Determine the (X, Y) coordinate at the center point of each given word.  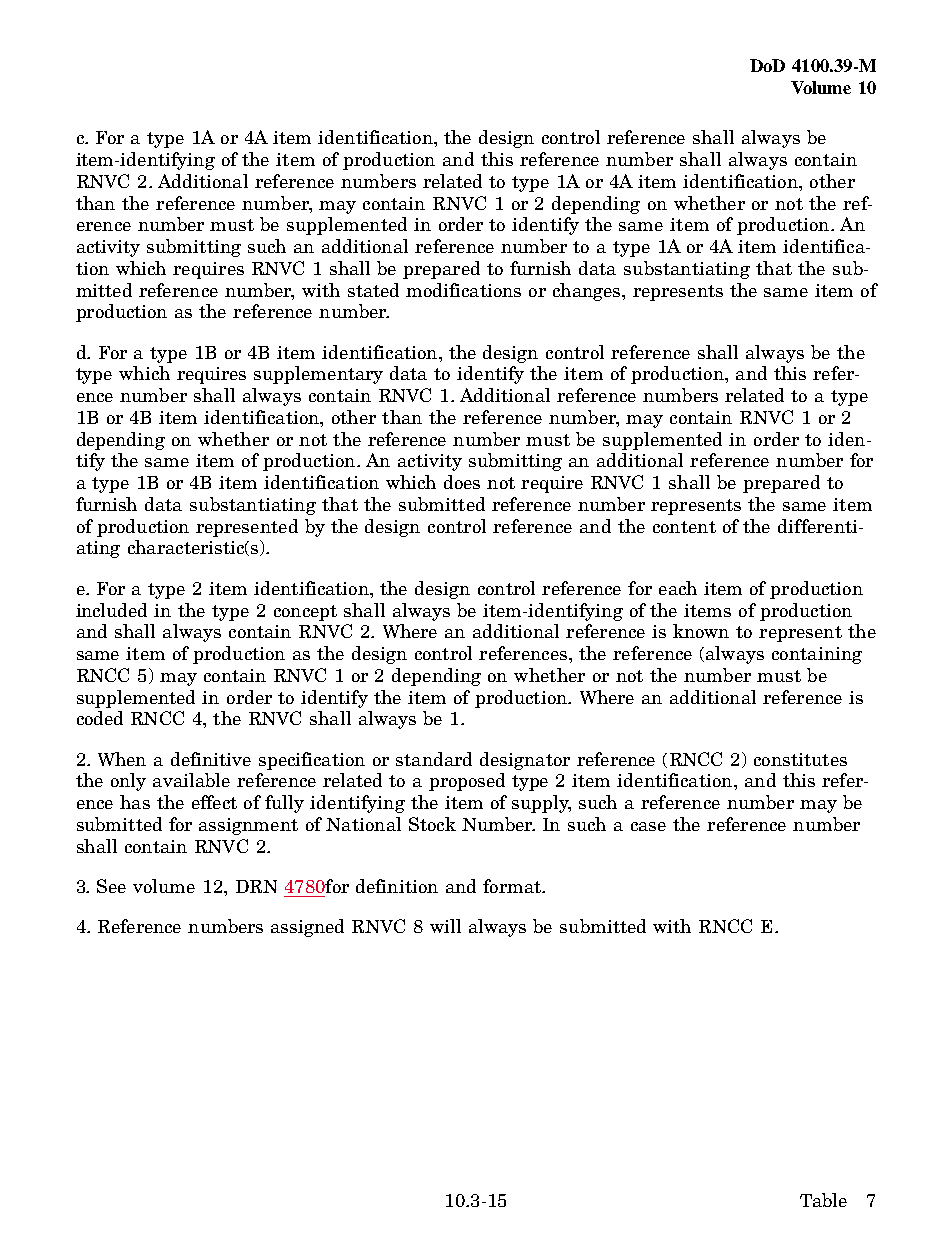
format (513, 886)
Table (823, 1200)
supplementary (318, 375)
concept (305, 613)
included (111, 610)
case (648, 826)
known (701, 631)
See (111, 886)
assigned (307, 928)
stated (373, 290)
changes (588, 292)
